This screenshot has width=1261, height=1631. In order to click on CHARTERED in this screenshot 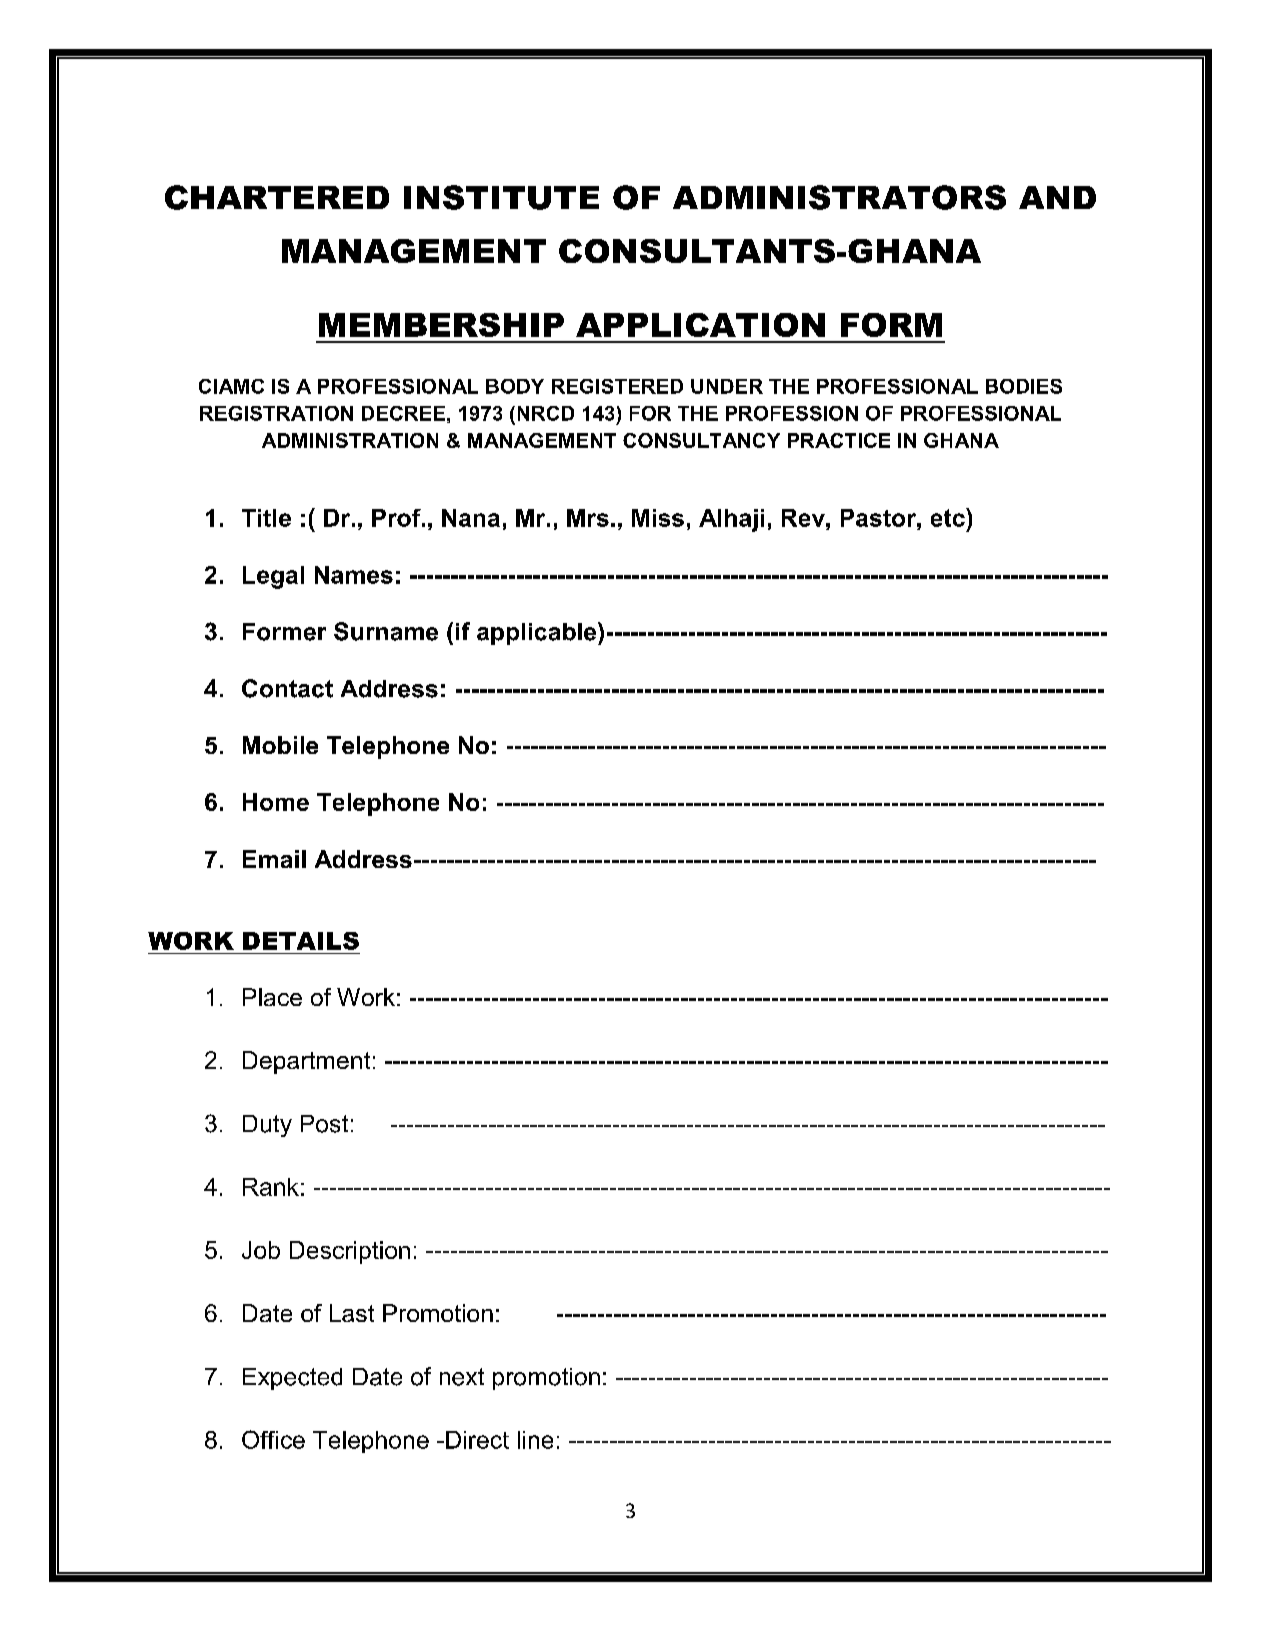, I will do `click(277, 197)`.
